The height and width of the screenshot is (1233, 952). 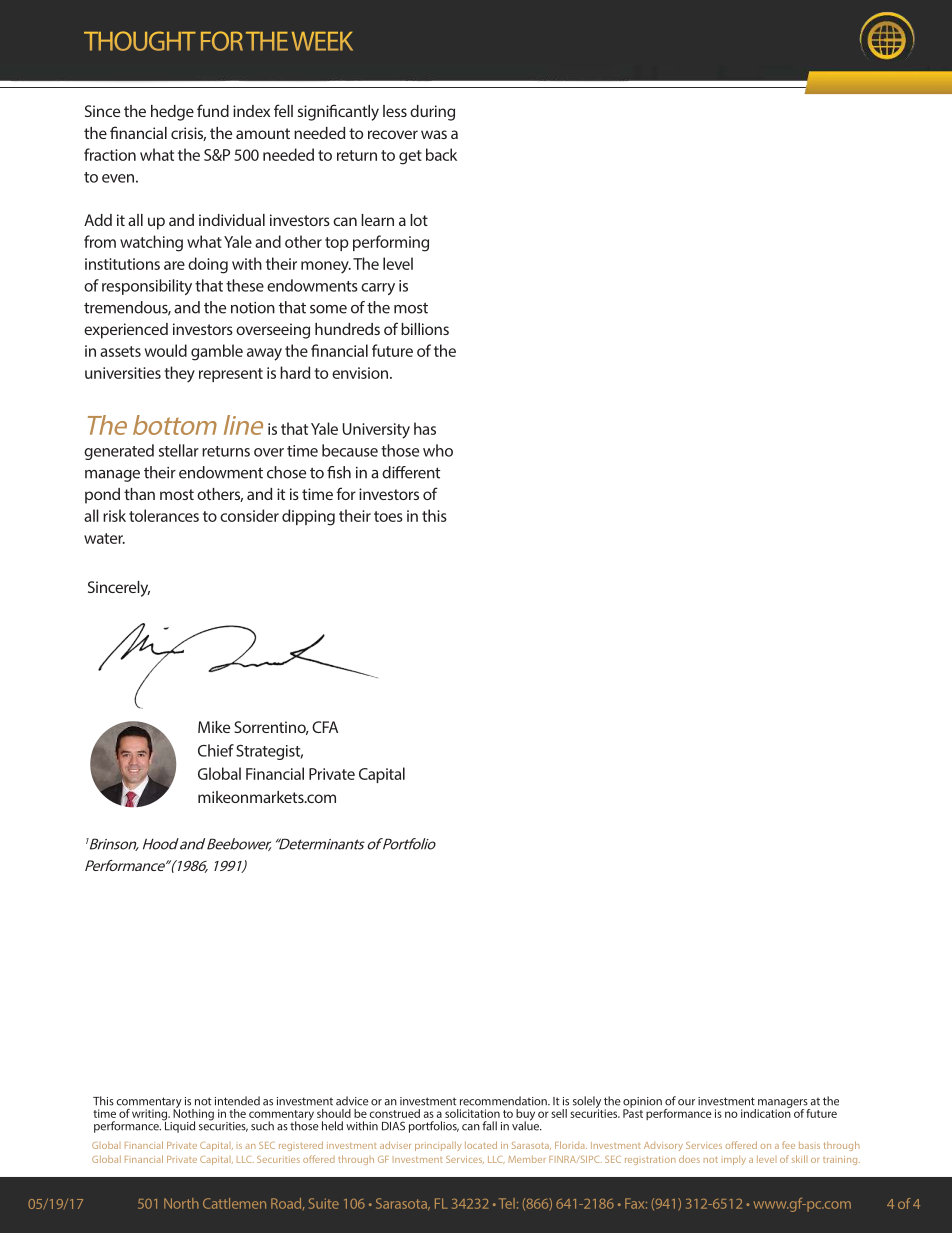 What do you see at coordinates (438, 450) in the screenshot?
I see `who` at bounding box center [438, 450].
